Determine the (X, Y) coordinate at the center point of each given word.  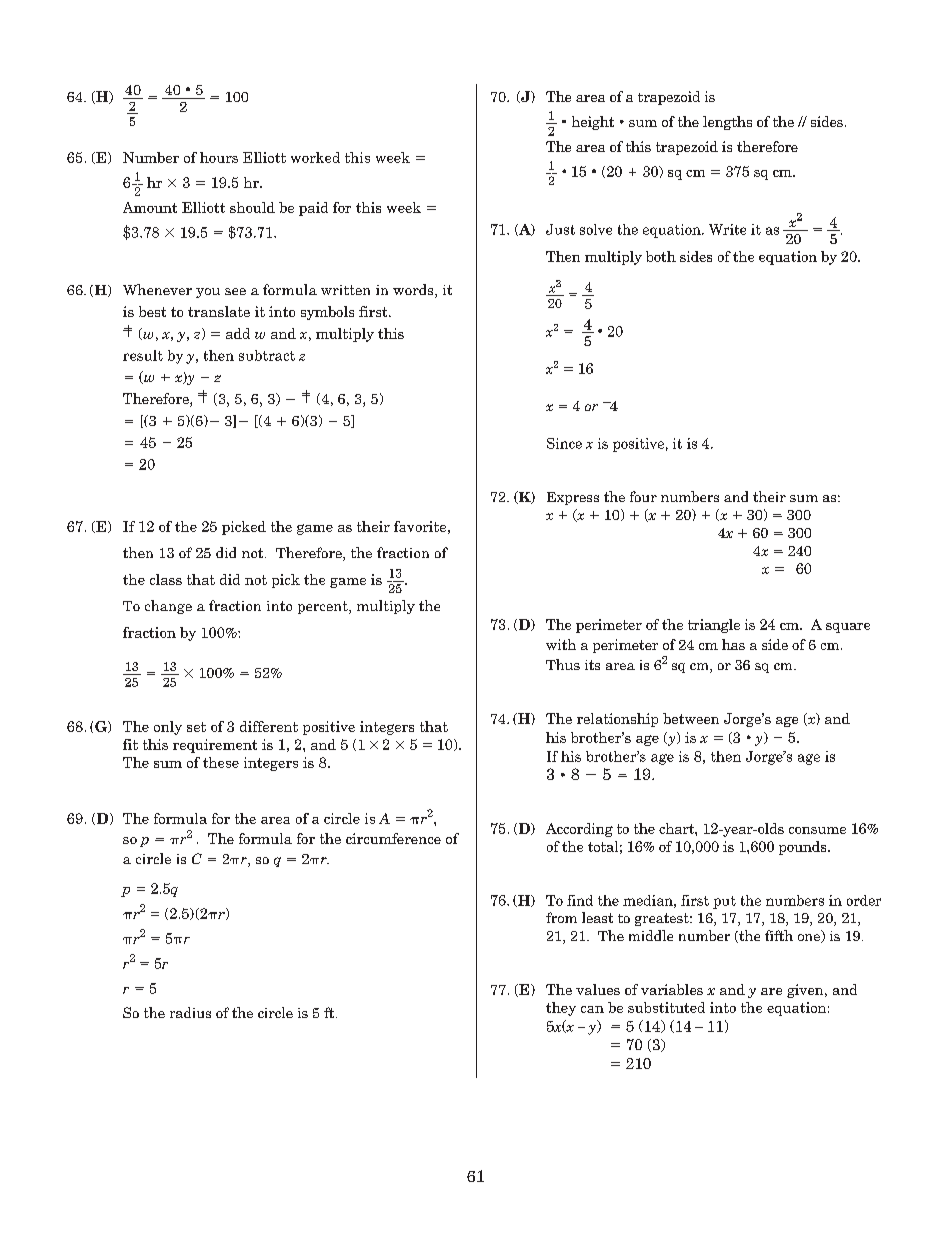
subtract (267, 355)
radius (190, 1012)
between (691, 718)
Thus (563, 664)
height (593, 123)
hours (219, 157)
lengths (727, 123)
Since (564, 443)
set (196, 727)
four (643, 496)
